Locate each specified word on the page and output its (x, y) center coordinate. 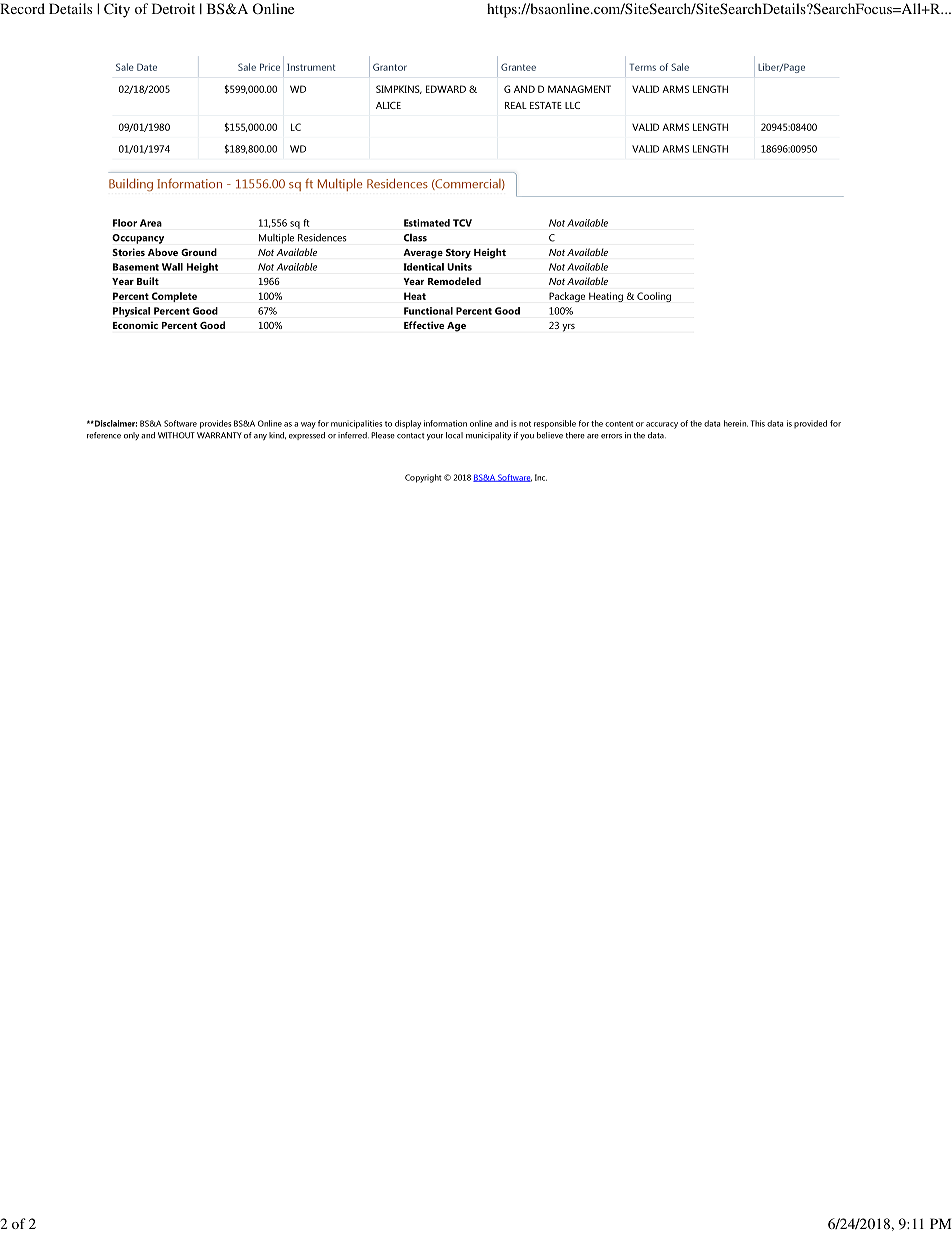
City (117, 10)
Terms (643, 67)
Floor (125, 223)
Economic (135, 325)
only (131, 436)
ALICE (388, 105)
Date (147, 67)
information (445, 423)
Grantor (390, 67)
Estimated (427, 223)
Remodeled (454, 281)
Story (458, 254)
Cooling (654, 297)
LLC (572, 105)
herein (736, 423)
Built (148, 281)
